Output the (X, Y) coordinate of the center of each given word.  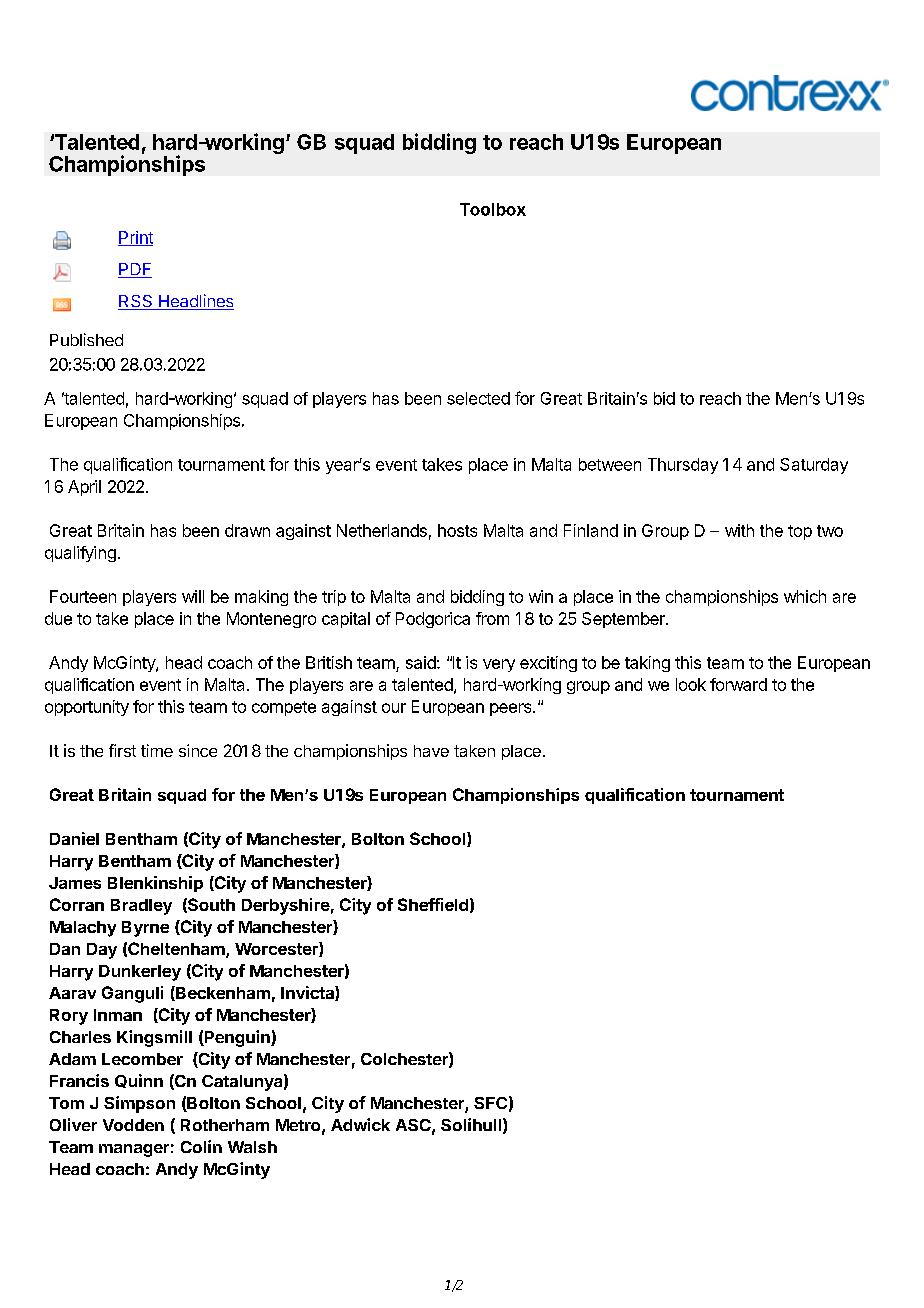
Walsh (252, 1147)
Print (135, 238)
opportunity (87, 708)
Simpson (139, 1104)
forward (738, 684)
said (421, 662)
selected (478, 398)
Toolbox (493, 209)
